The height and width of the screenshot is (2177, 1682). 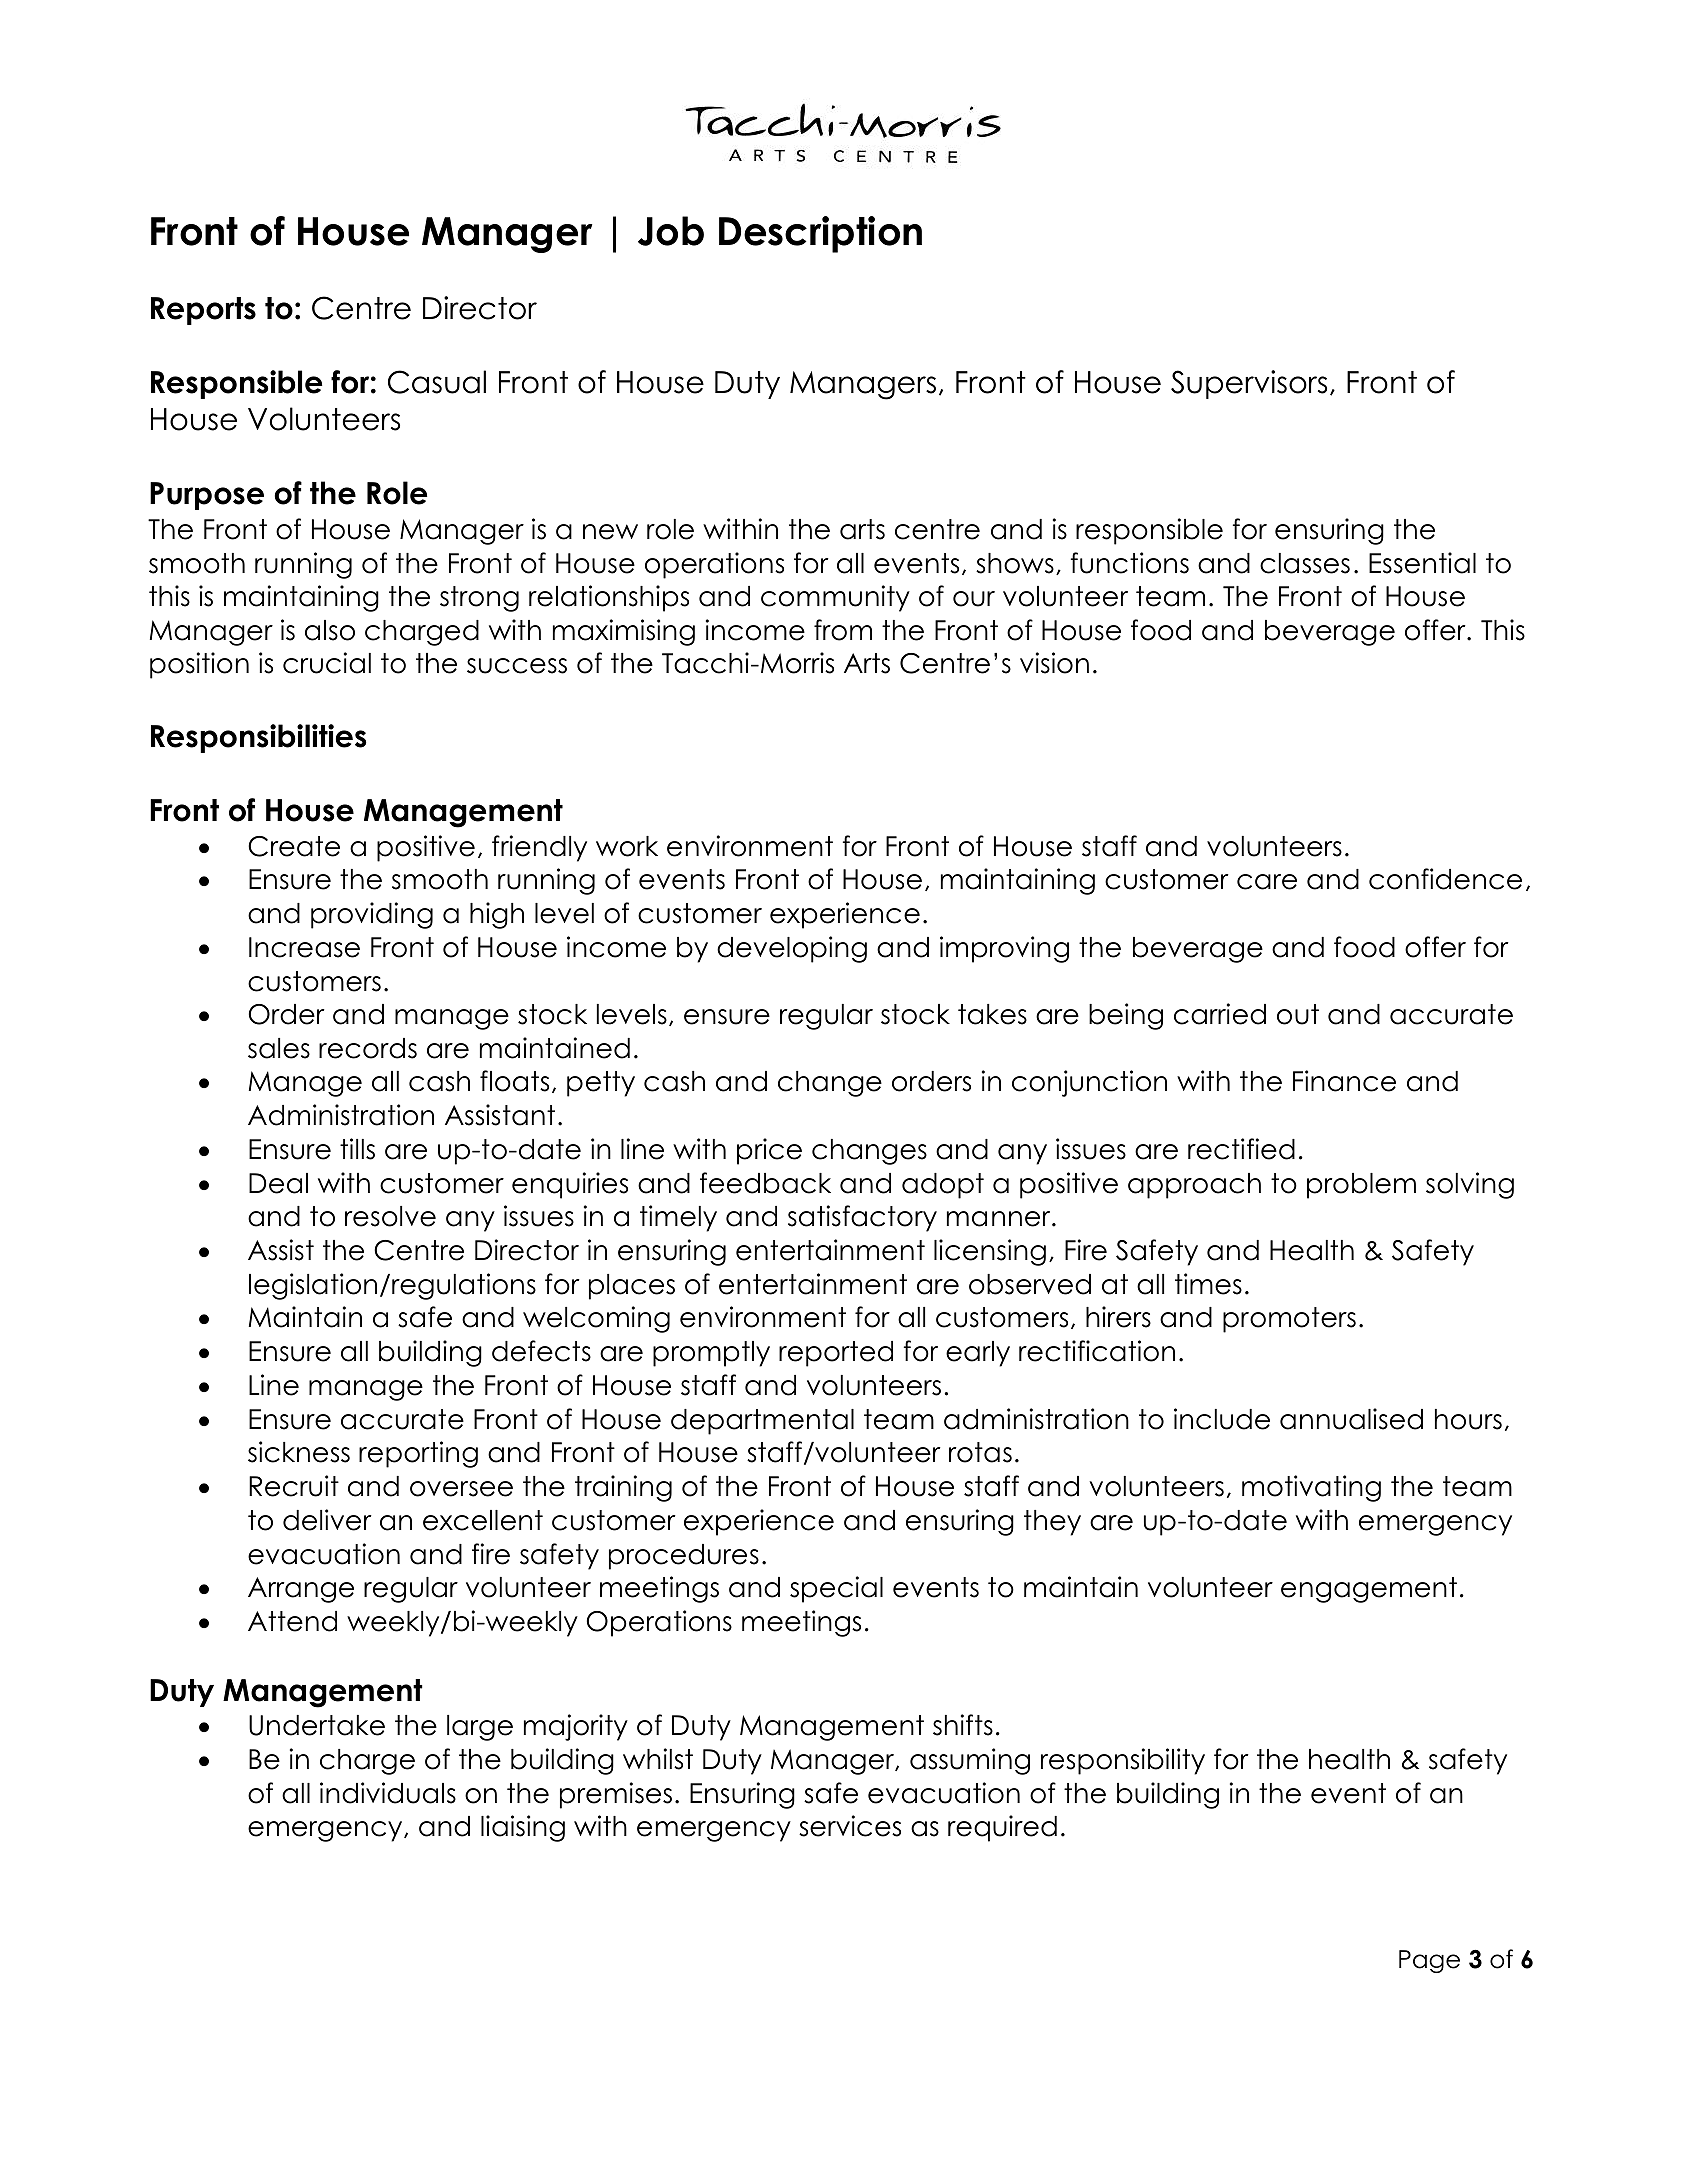 I want to click on satisfactory, so click(x=862, y=1218).
